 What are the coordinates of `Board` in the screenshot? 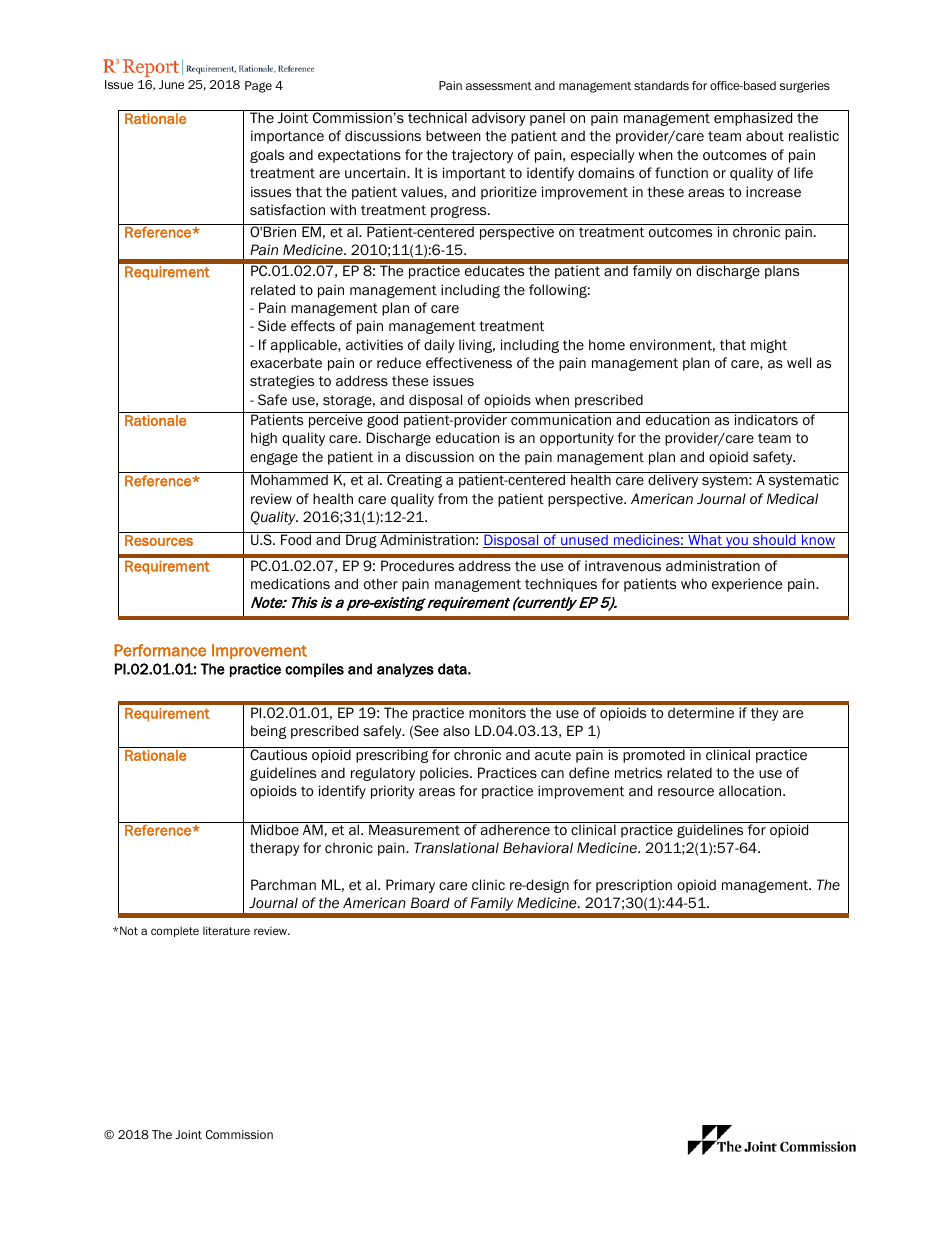 It's located at (430, 903).
